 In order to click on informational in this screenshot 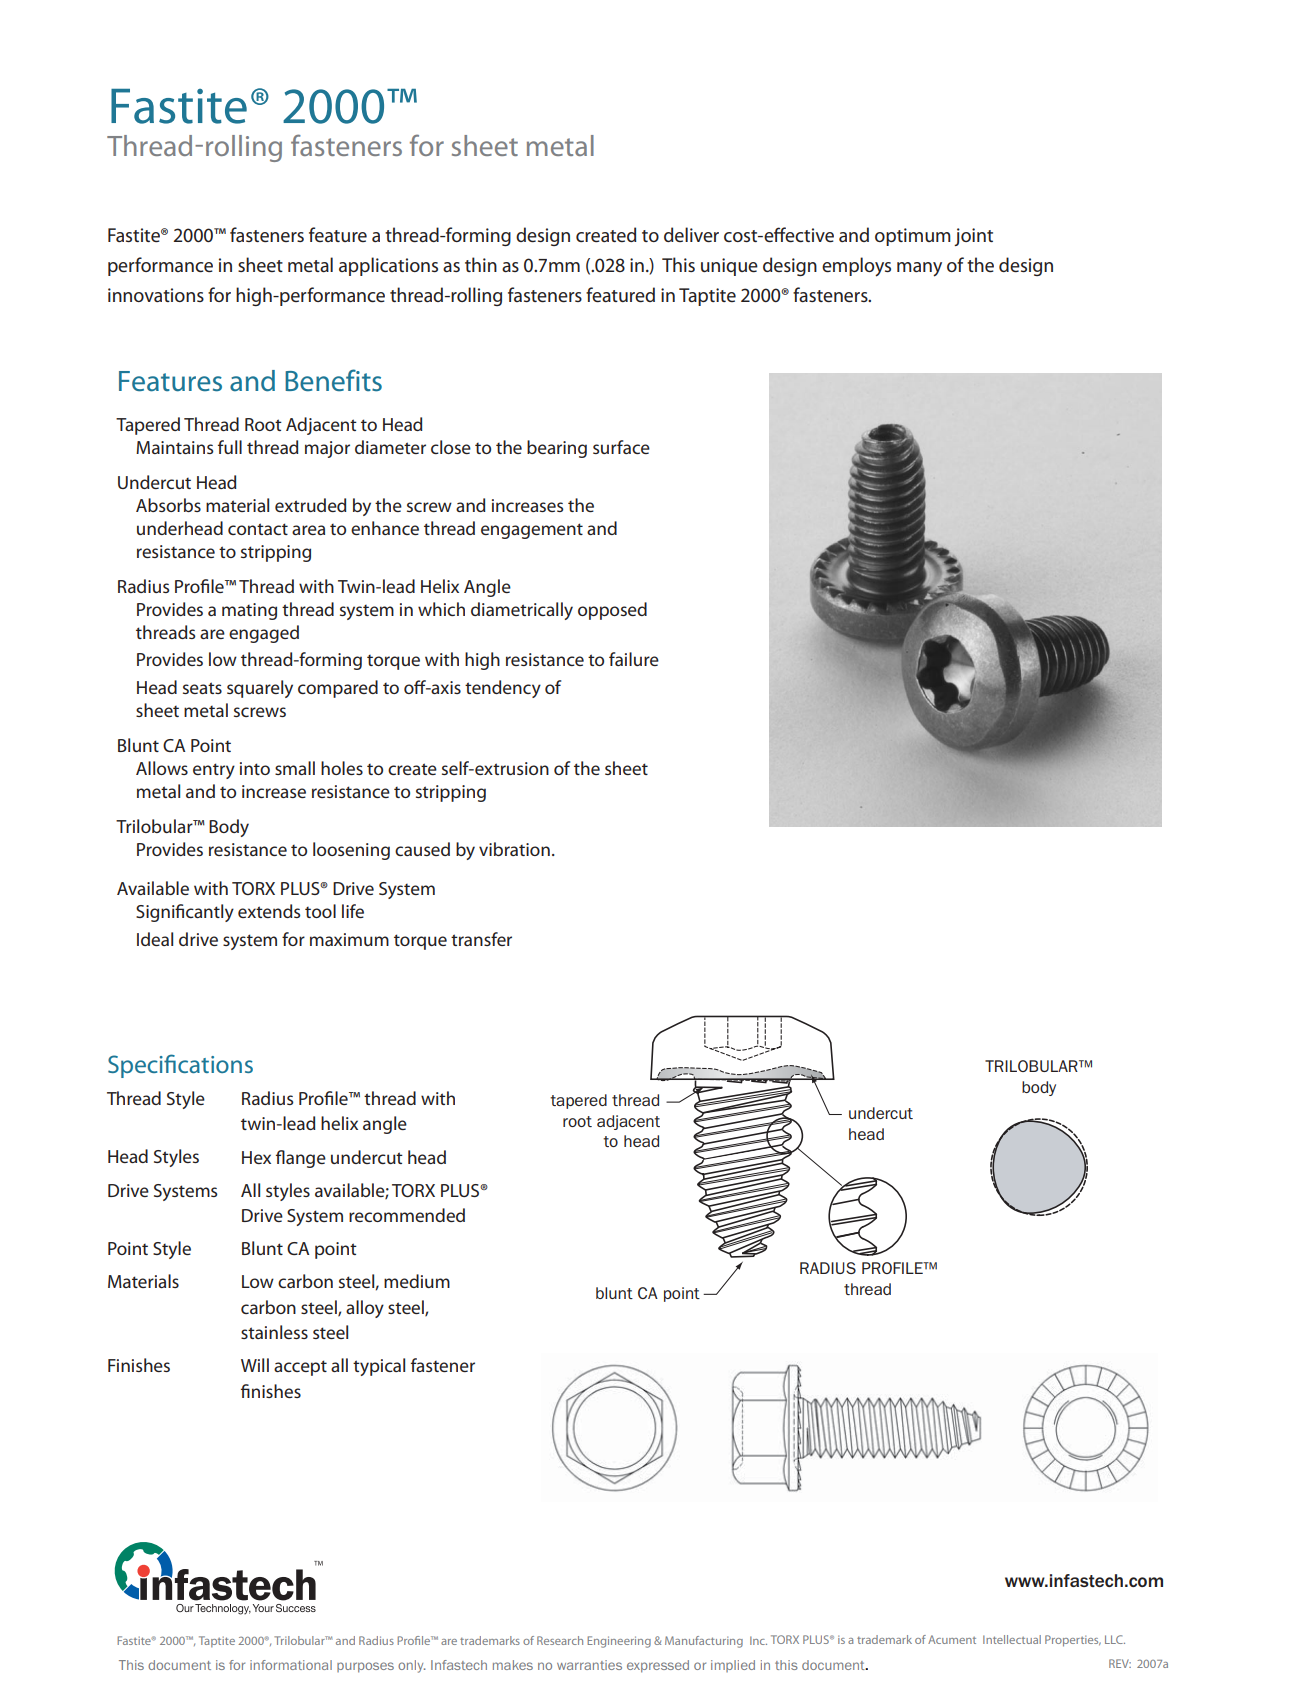, I will do `click(291, 1665)`.
